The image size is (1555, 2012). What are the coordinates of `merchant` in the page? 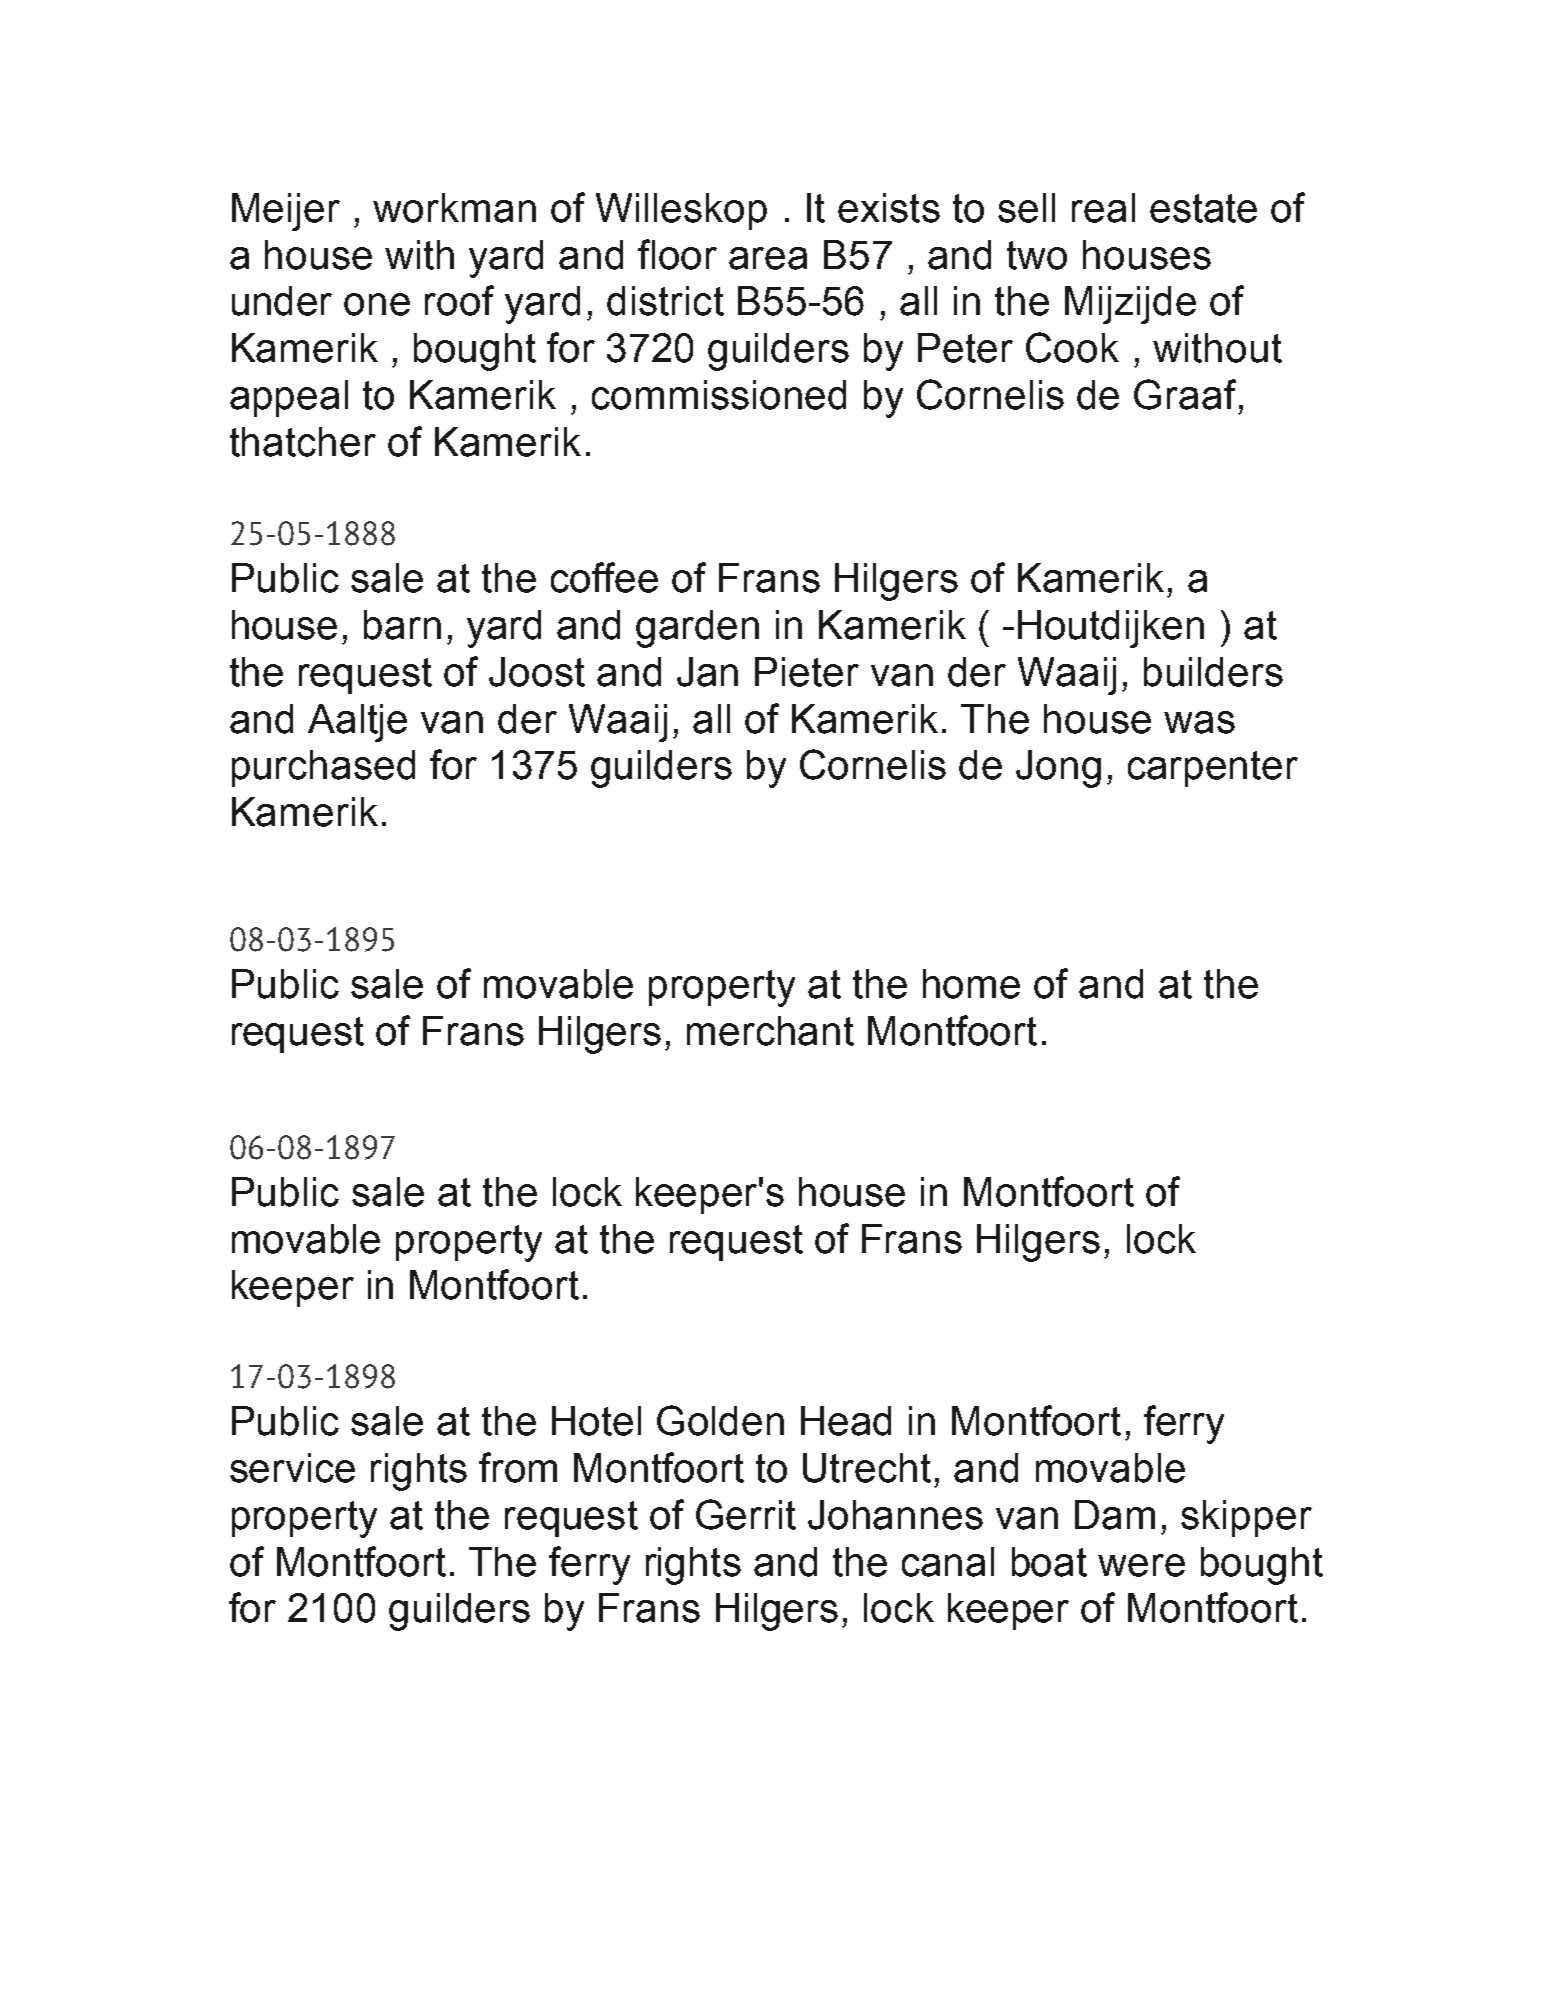 It's located at (770, 1031).
